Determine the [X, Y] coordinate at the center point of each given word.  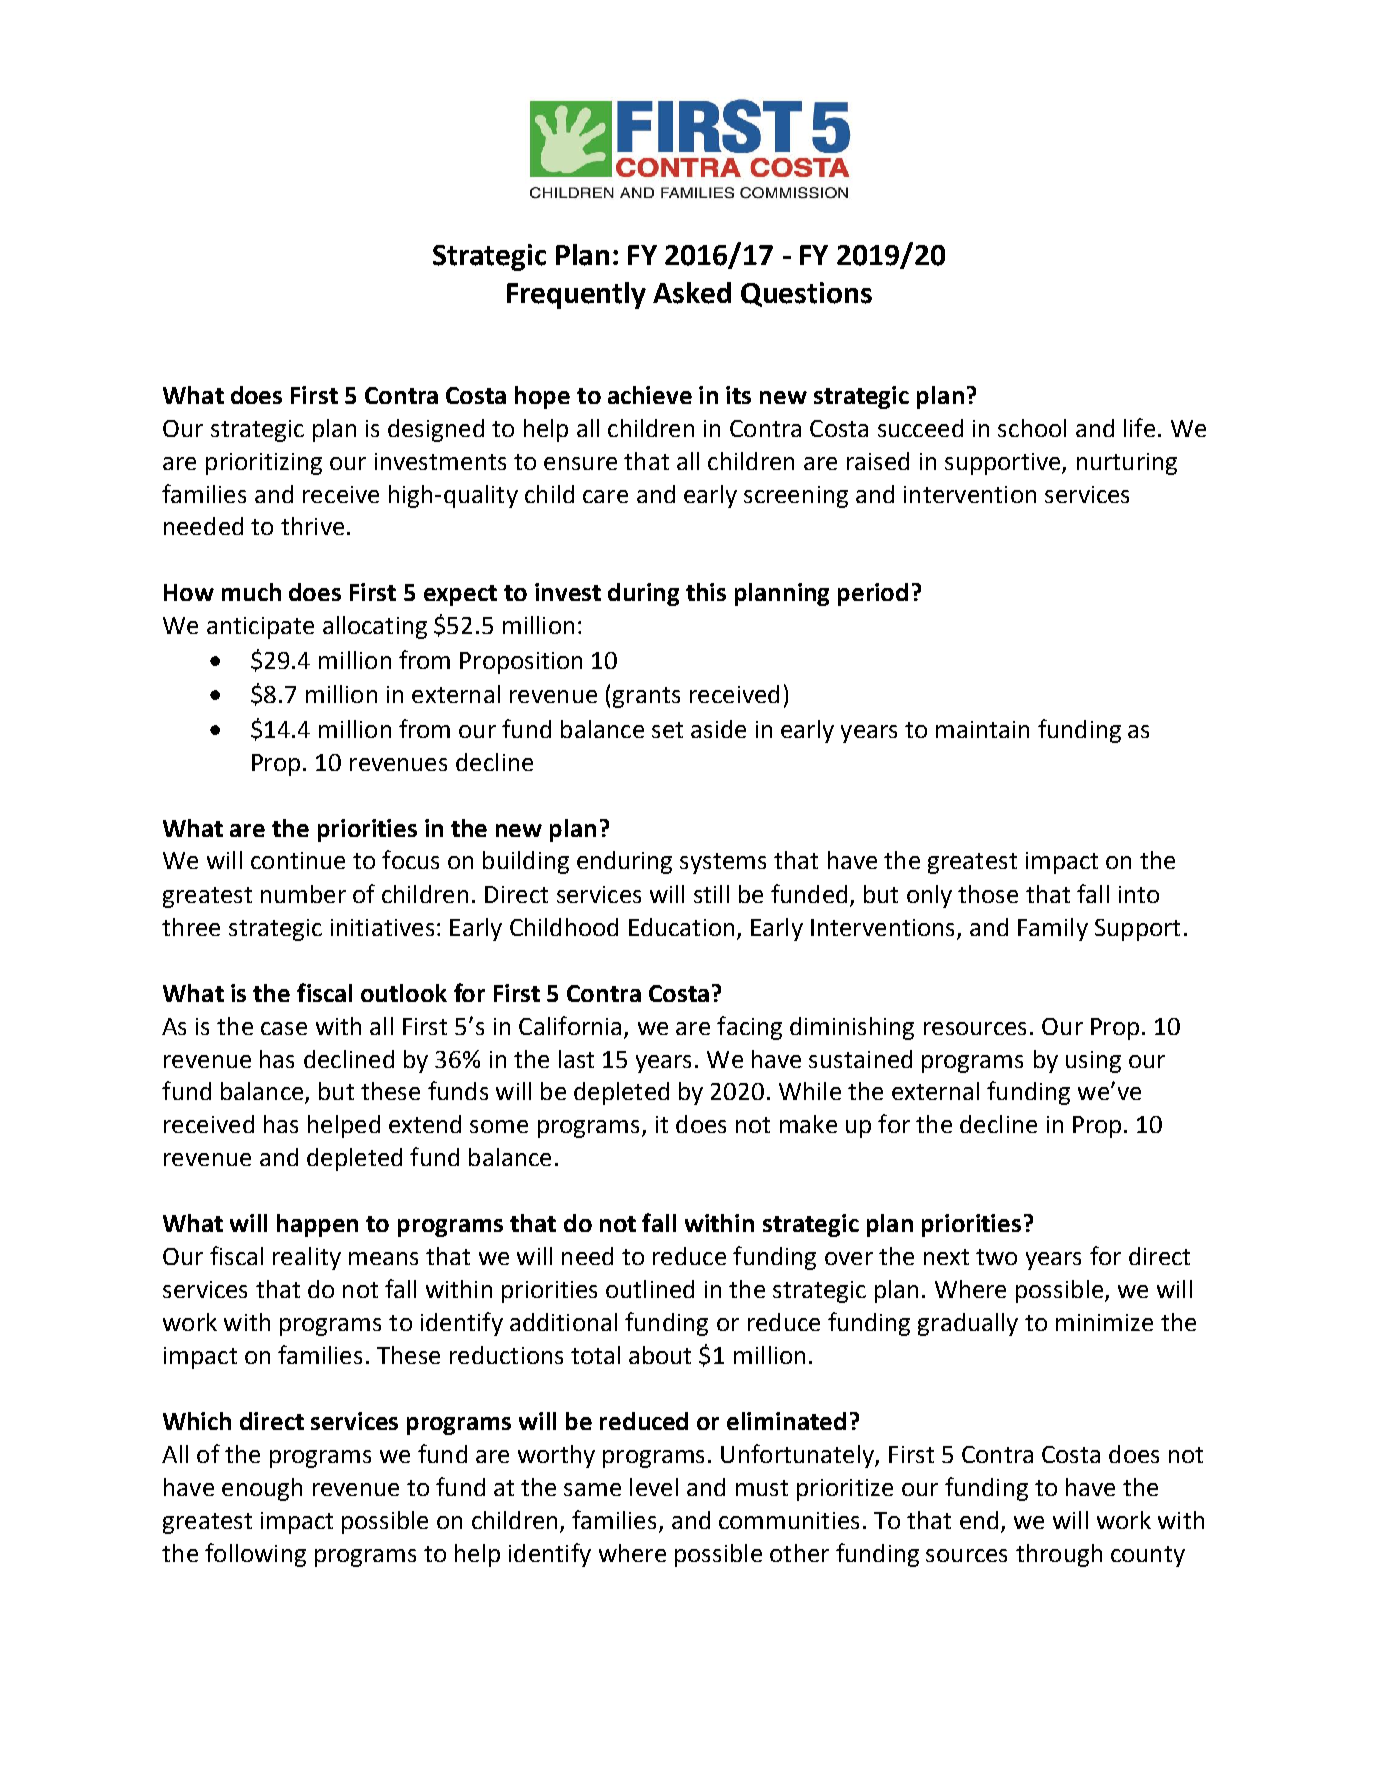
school [1032, 428]
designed [436, 430]
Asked [692, 293]
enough [262, 1489]
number [303, 894]
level [654, 1487]
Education [681, 927]
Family [1053, 929]
